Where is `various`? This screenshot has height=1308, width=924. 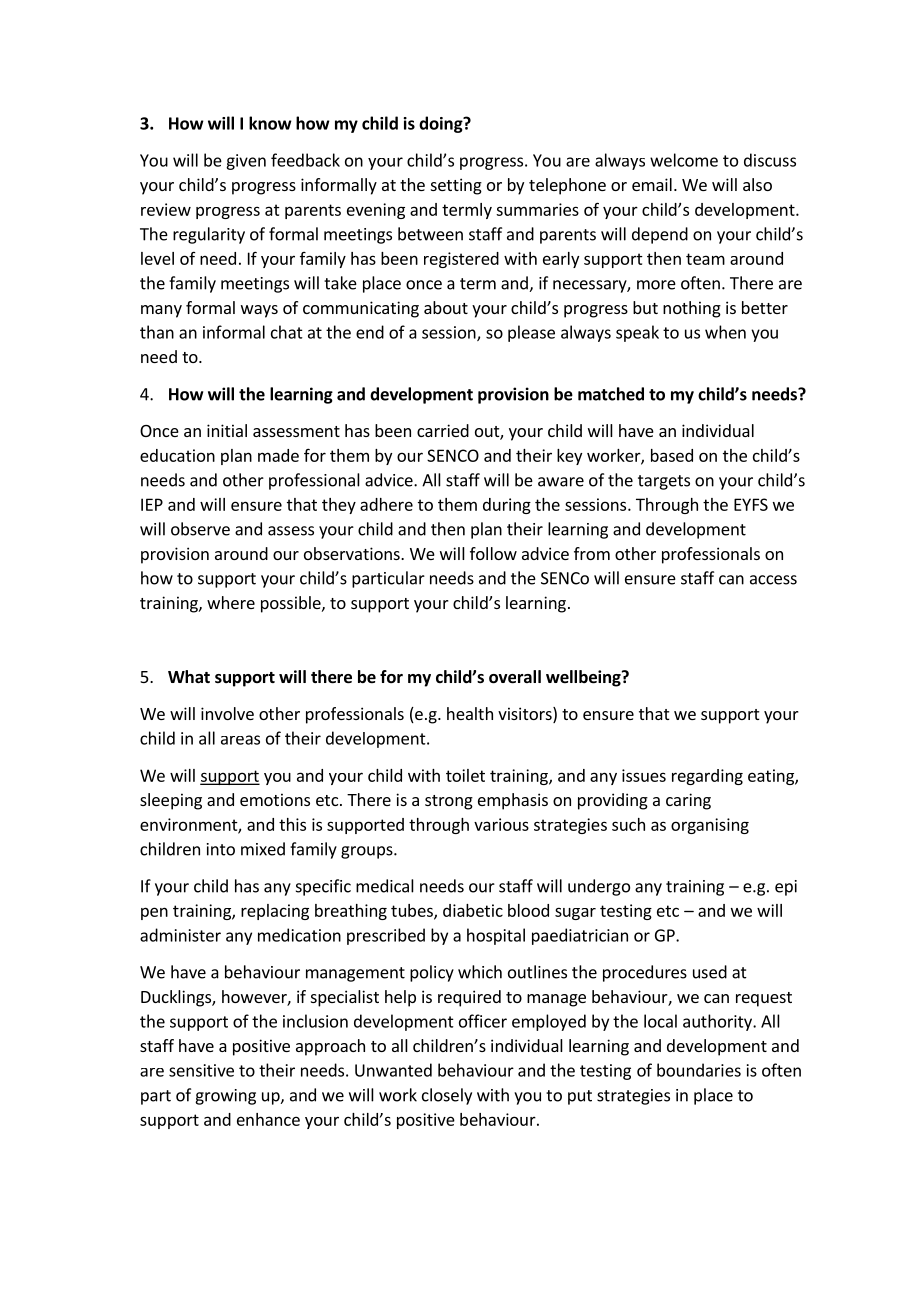 various is located at coordinates (501, 824).
